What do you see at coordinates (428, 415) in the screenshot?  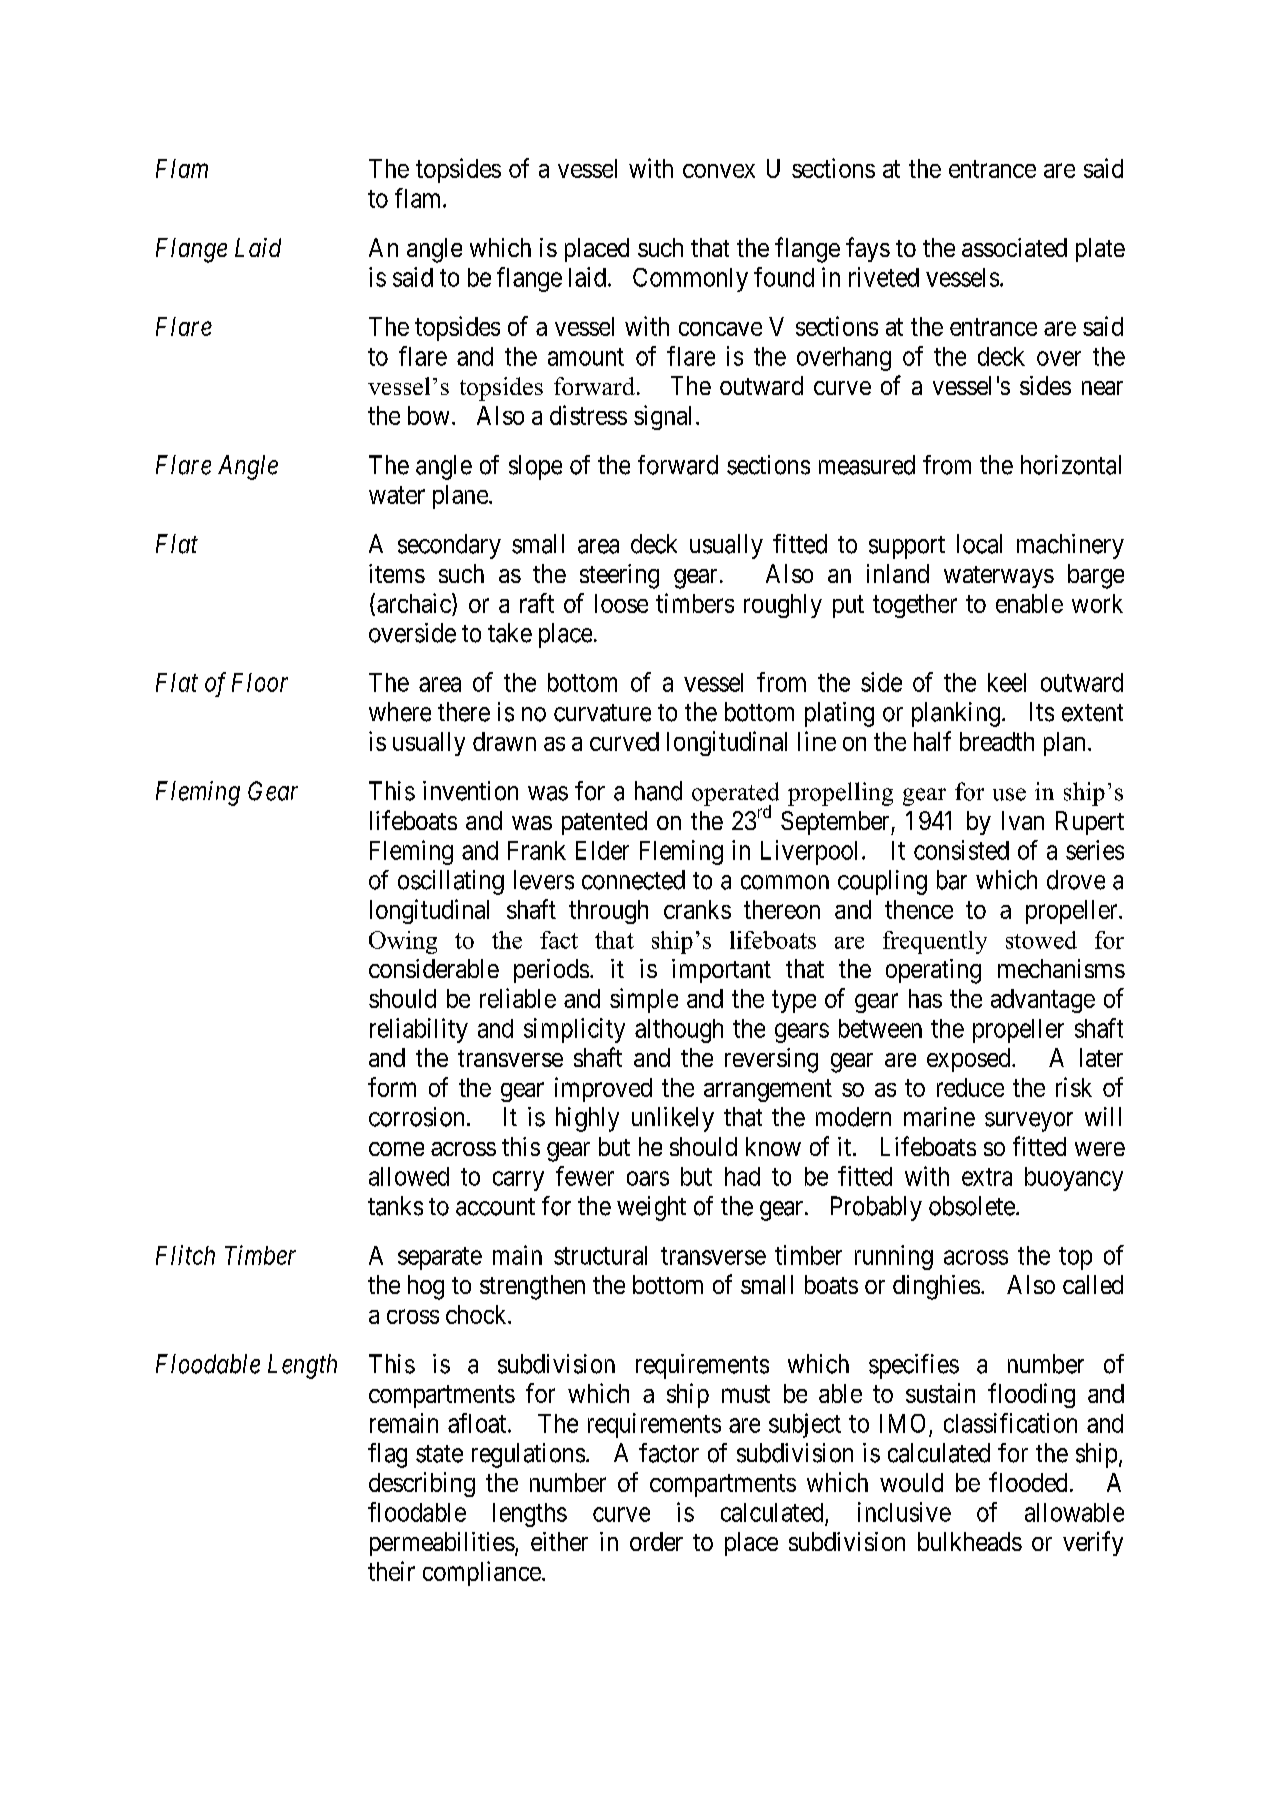 I see `bow` at bounding box center [428, 415].
